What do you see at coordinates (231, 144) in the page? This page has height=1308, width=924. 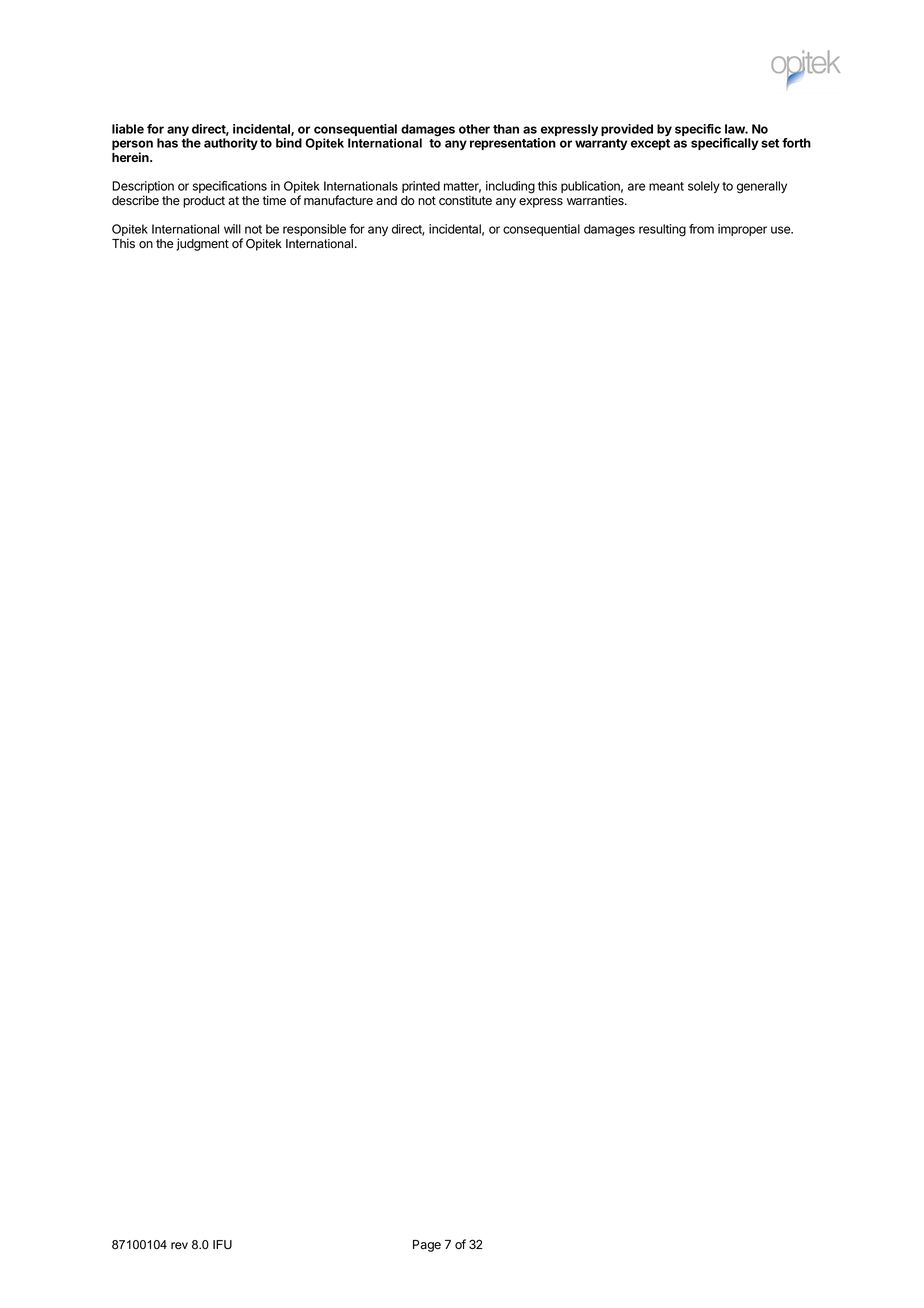 I see `authority` at bounding box center [231, 144].
